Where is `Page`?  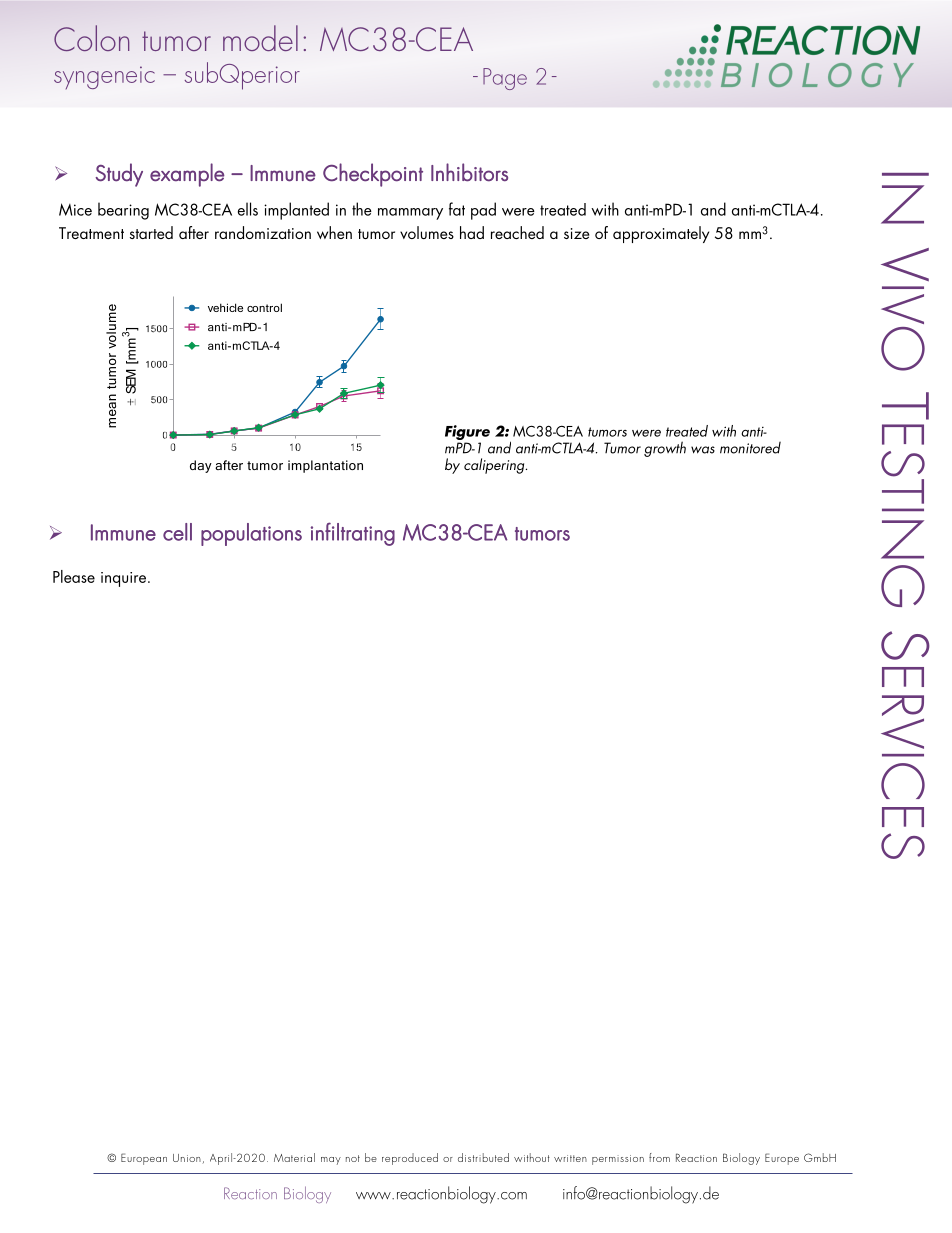 Page is located at coordinates (505, 79).
